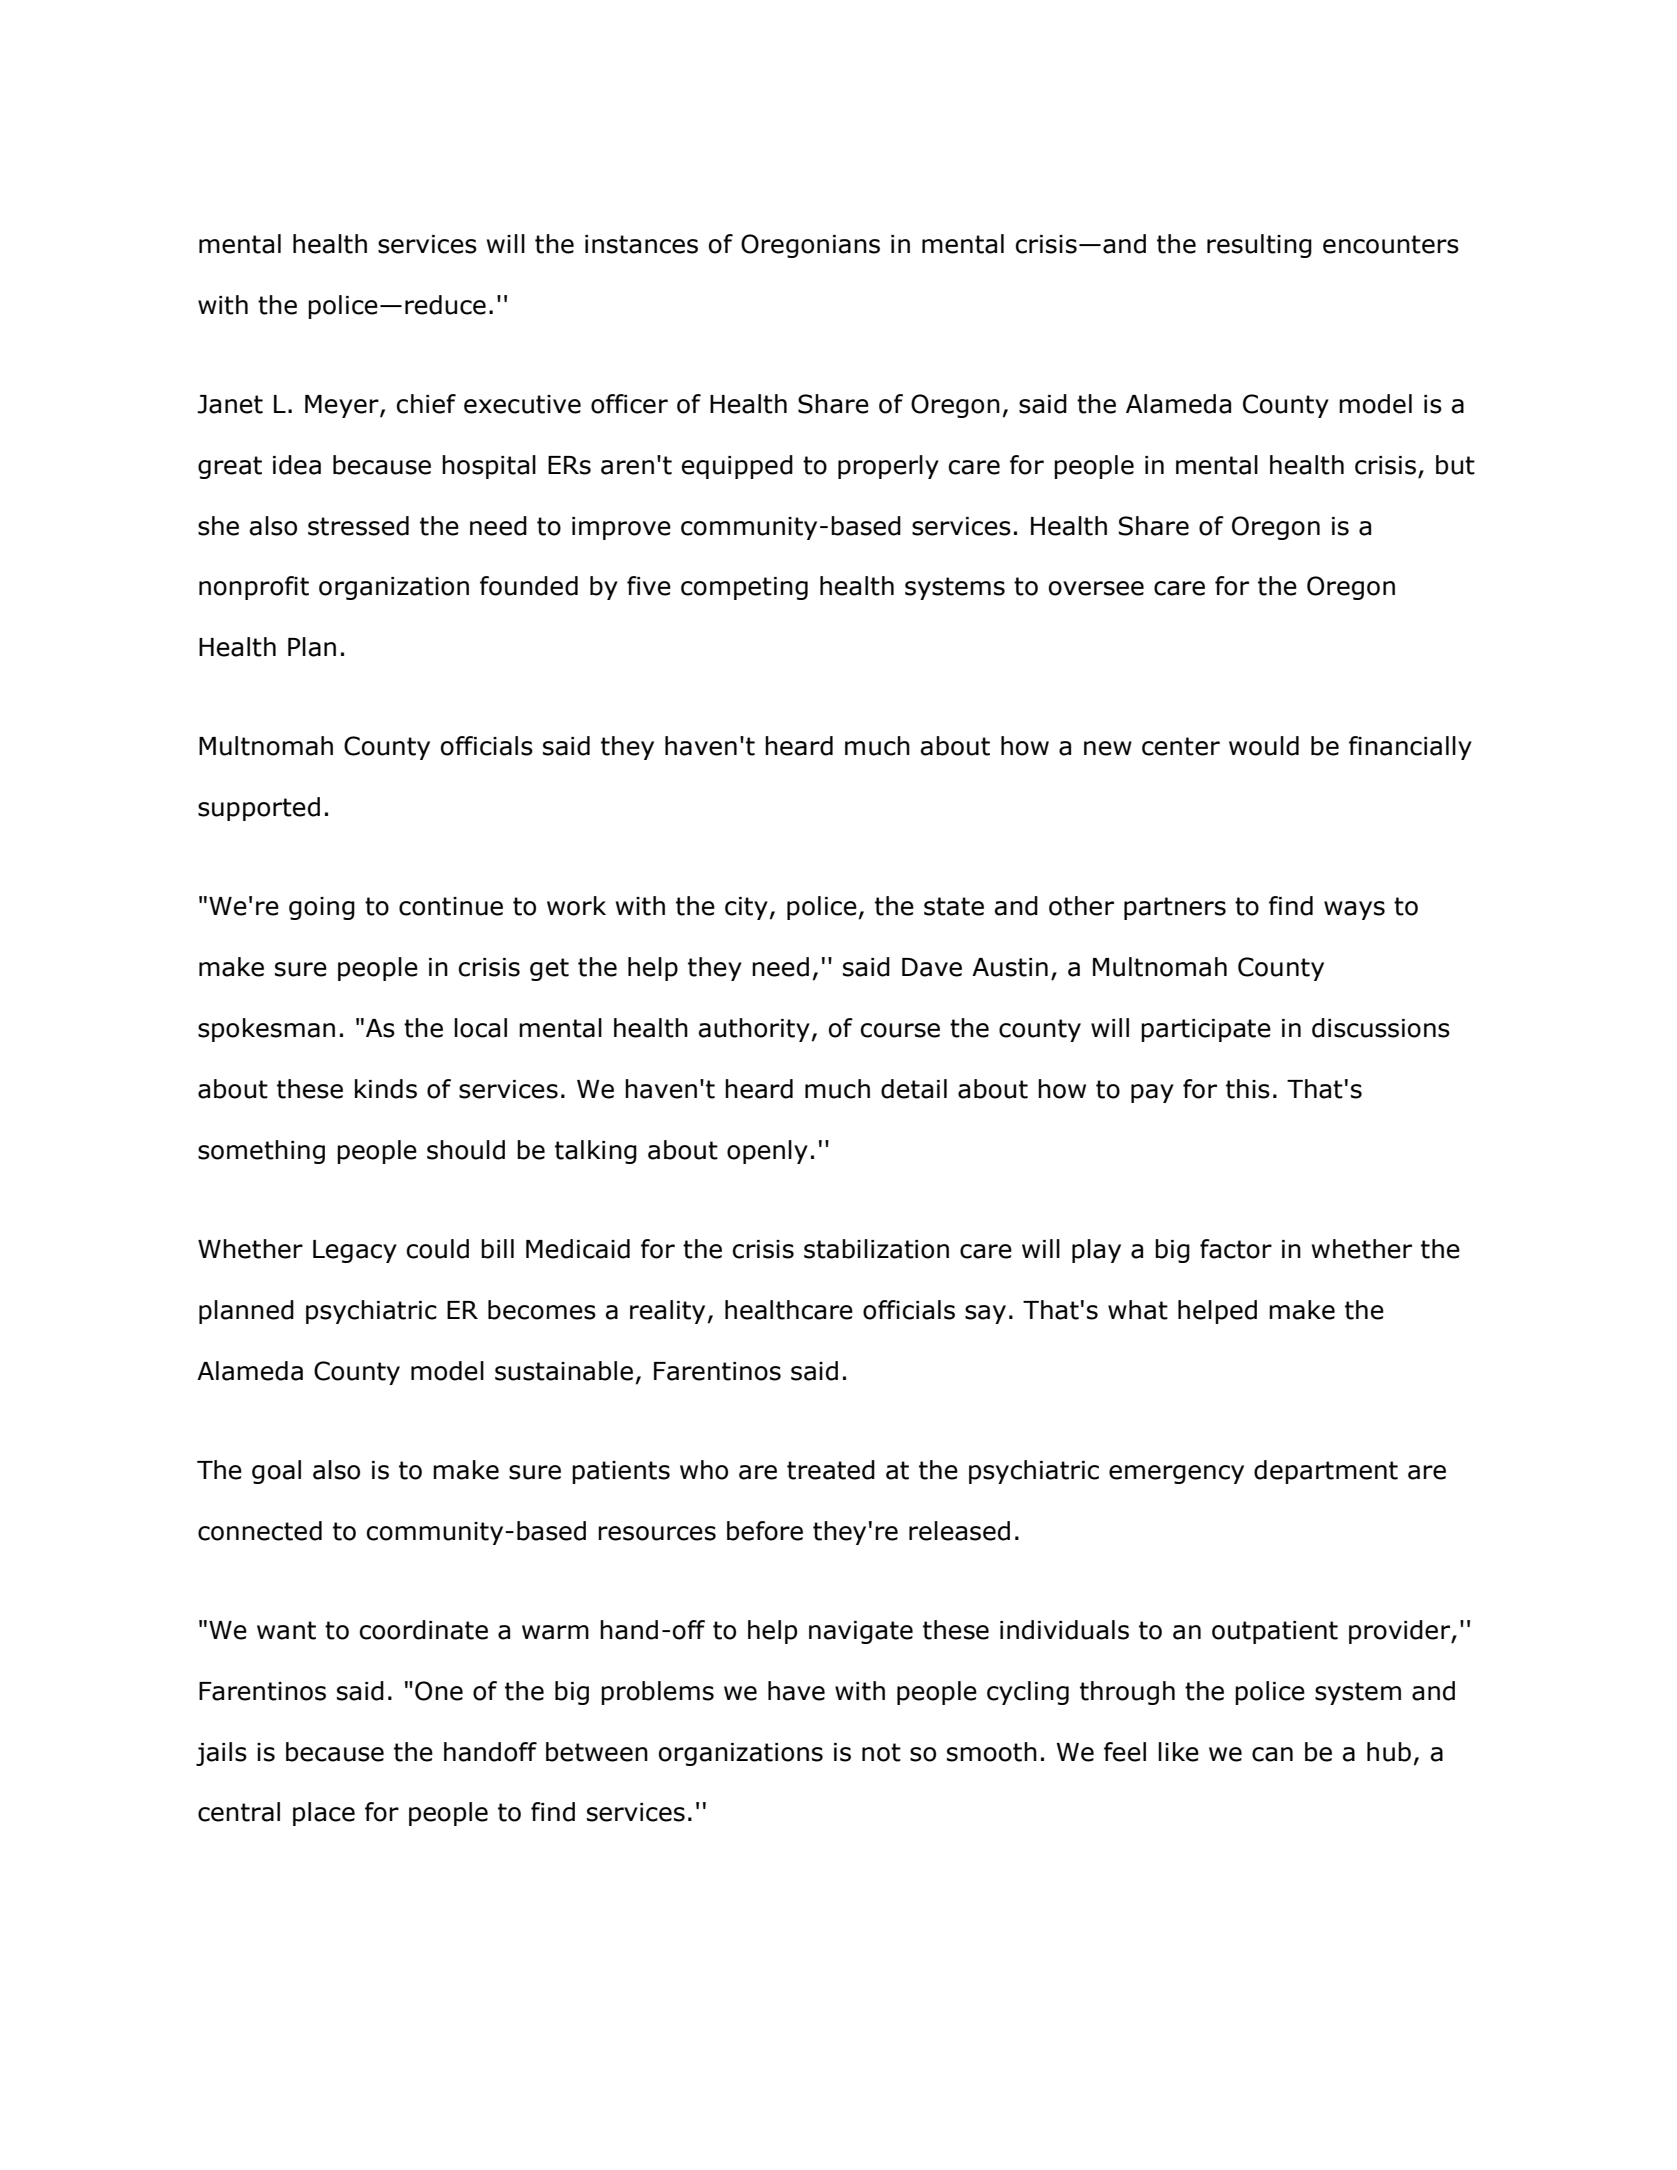 The height and width of the image is (2170, 1677). I want to click on department, so click(1326, 1472).
